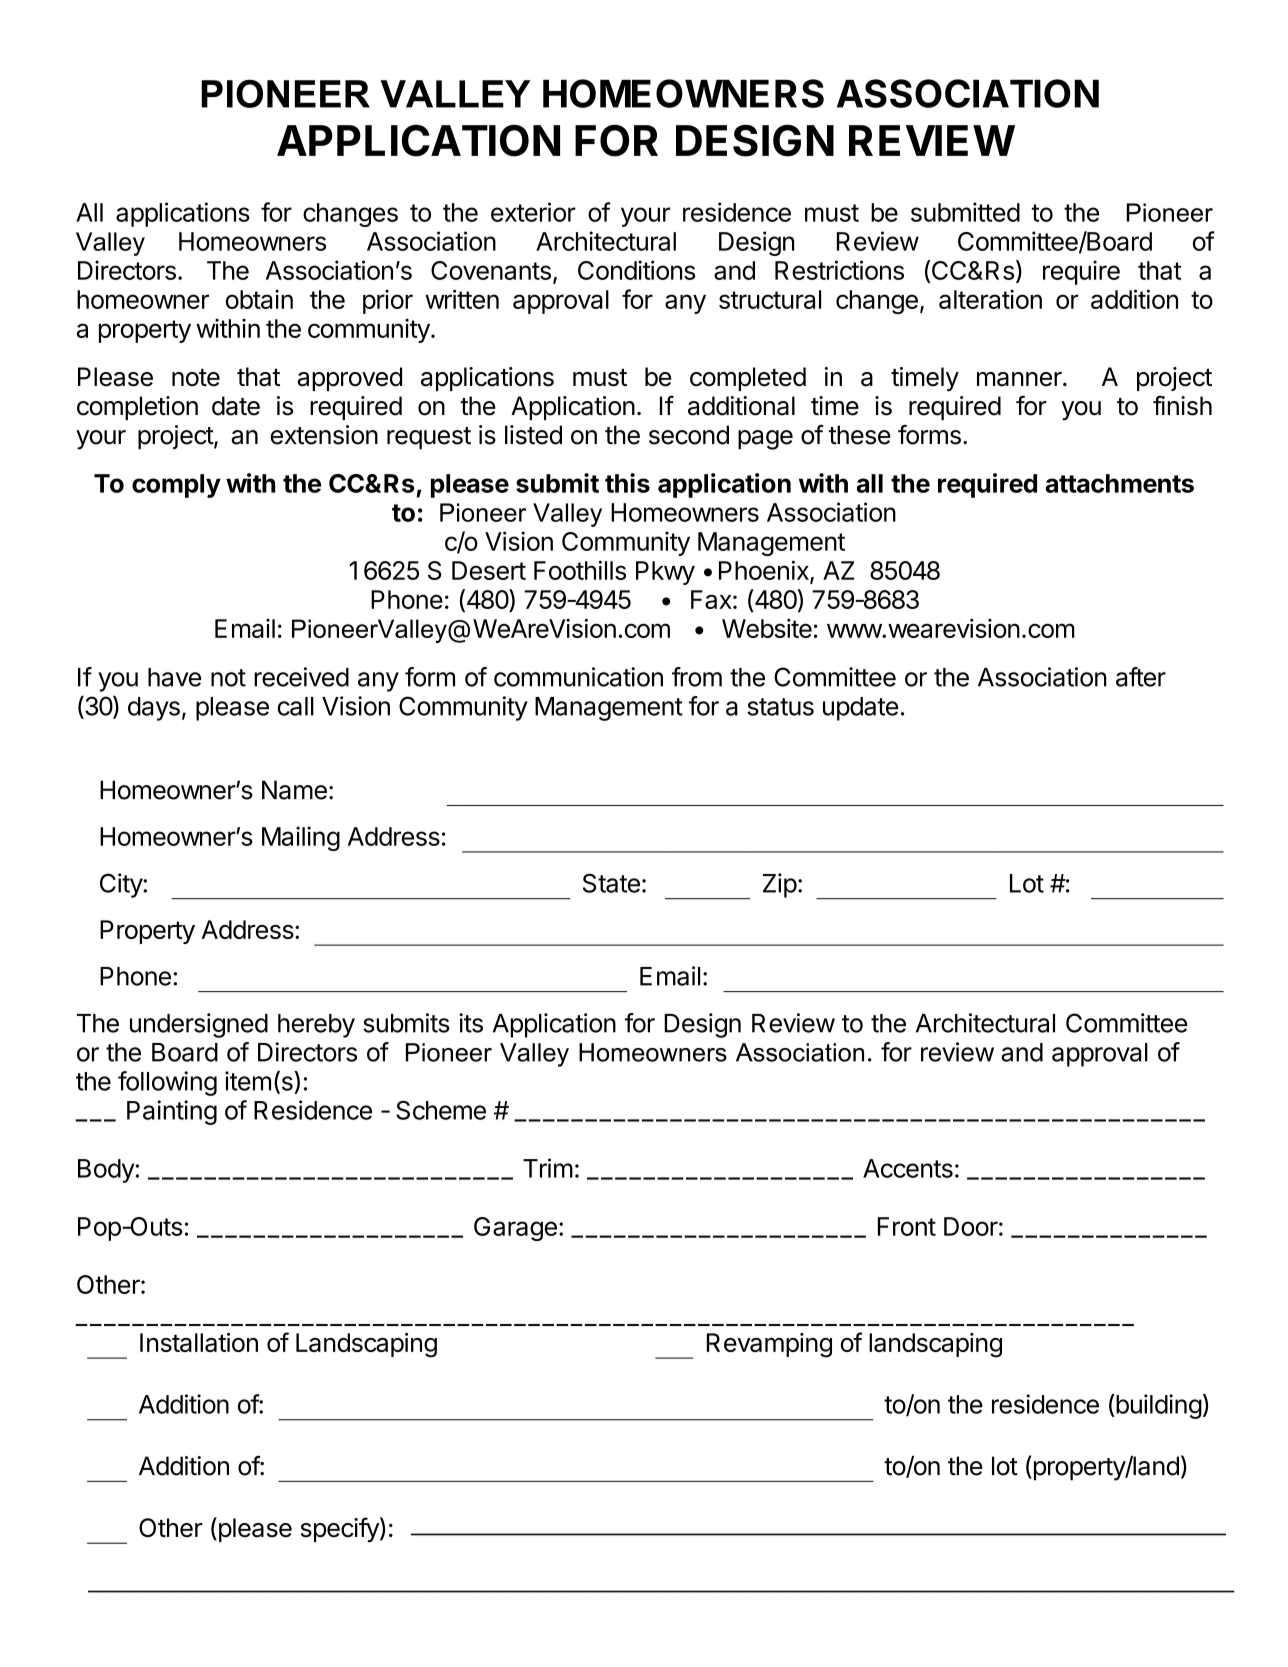  I want to click on Conditions, so click(636, 270).
